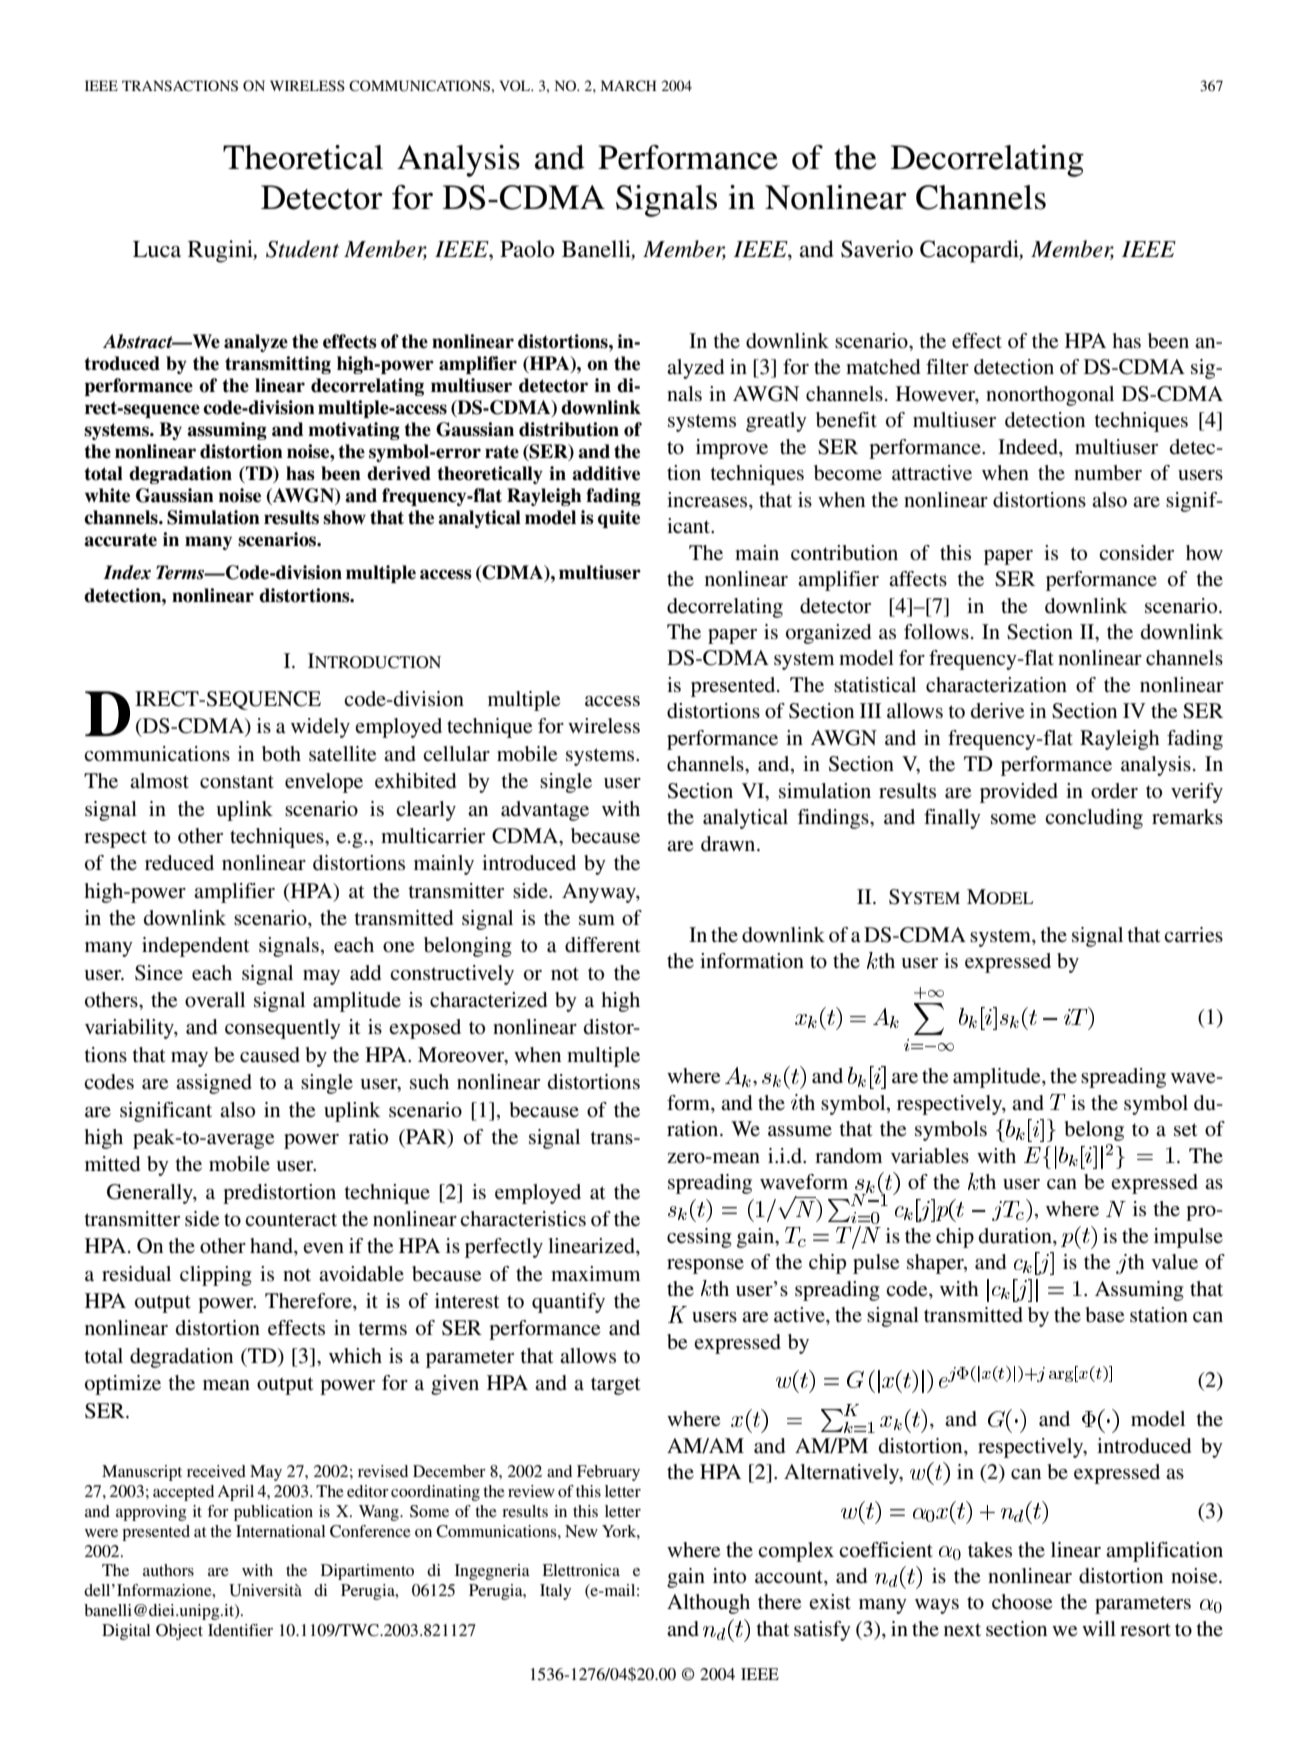 The width and height of the document is (1316, 1754). Describe the element at coordinates (1108, 473) in the document. I see `number` at that location.
